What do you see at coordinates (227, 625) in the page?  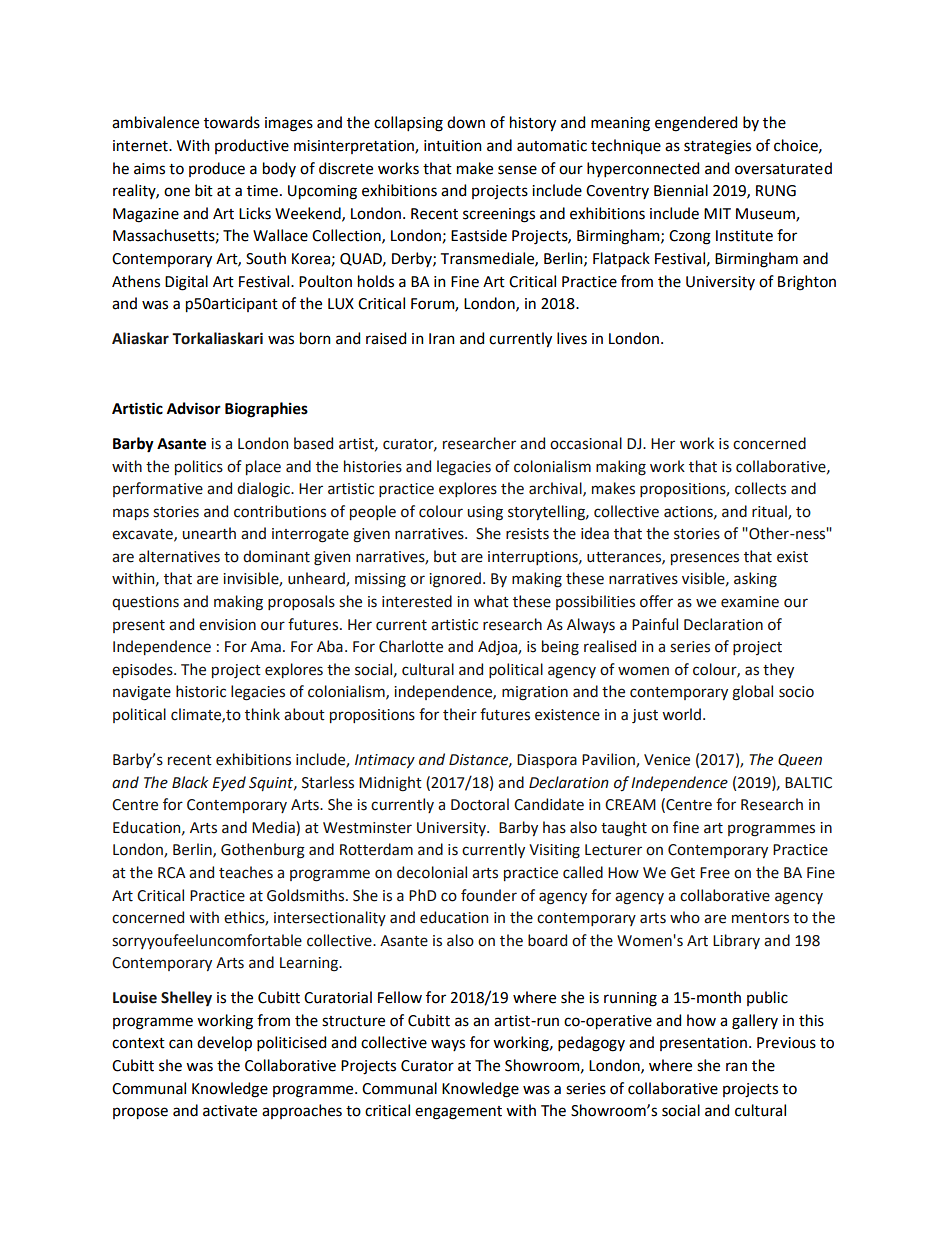 I see `envision` at bounding box center [227, 625].
